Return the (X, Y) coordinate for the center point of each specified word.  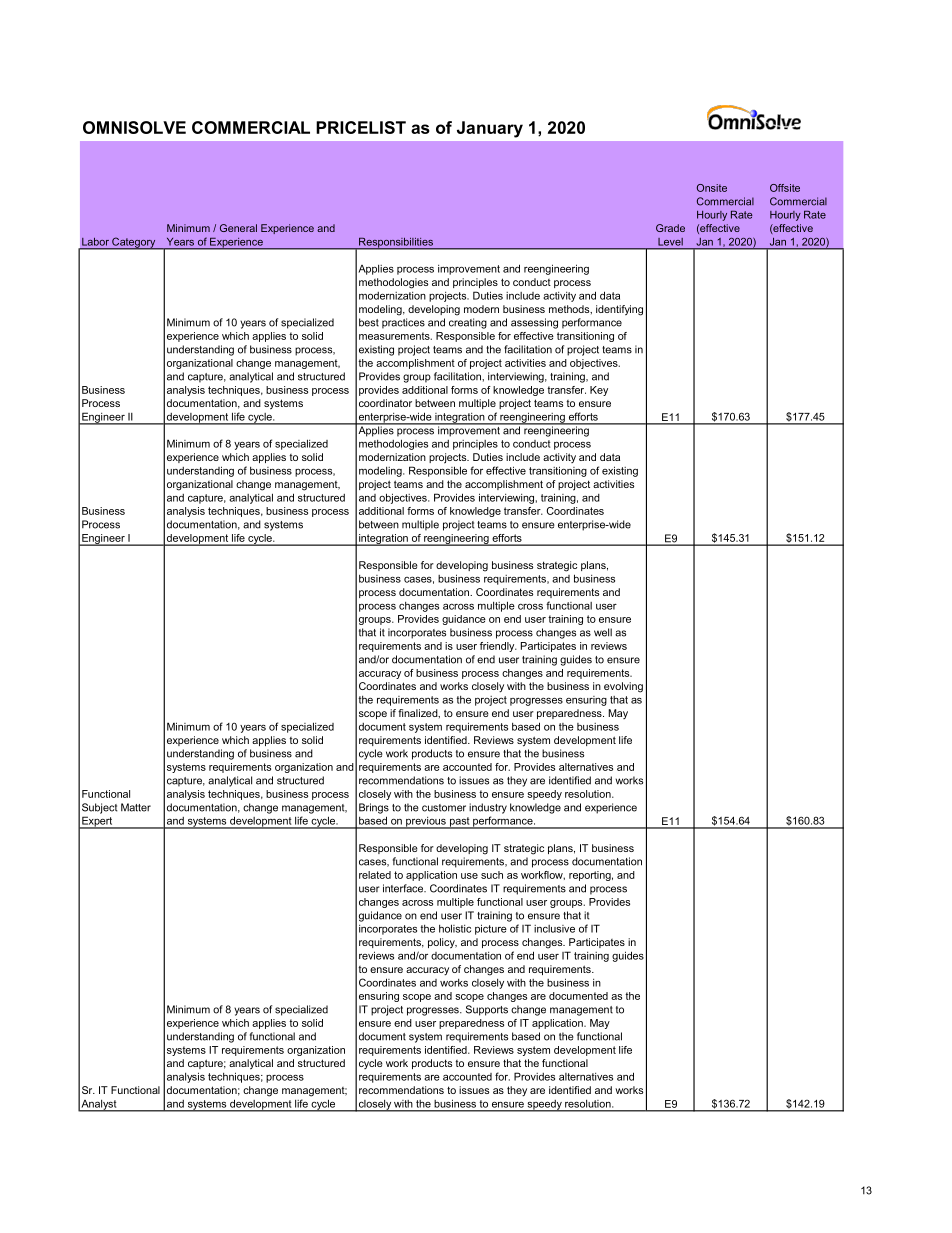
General (238, 228)
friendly (498, 647)
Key (599, 391)
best (369, 322)
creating (468, 323)
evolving (623, 687)
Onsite (712, 188)
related (375, 875)
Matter (136, 807)
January (490, 129)
